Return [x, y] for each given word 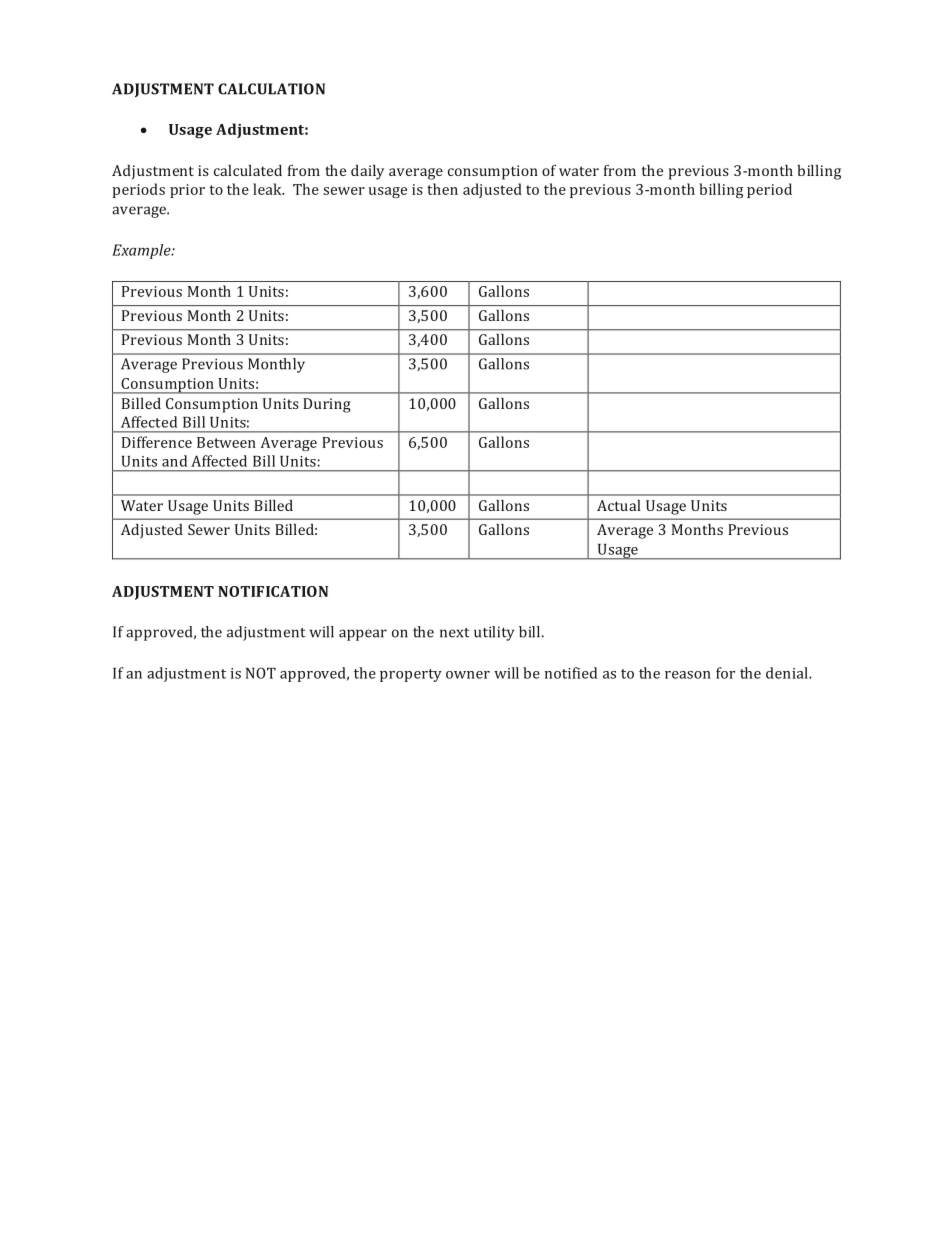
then [442, 189]
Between [226, 442]
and [174, 461]
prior [187, 191]
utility [494, 633]
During [327, 405]
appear [363, 635]
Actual [619, 505]
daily [367, 172]
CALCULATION [271, 89]
